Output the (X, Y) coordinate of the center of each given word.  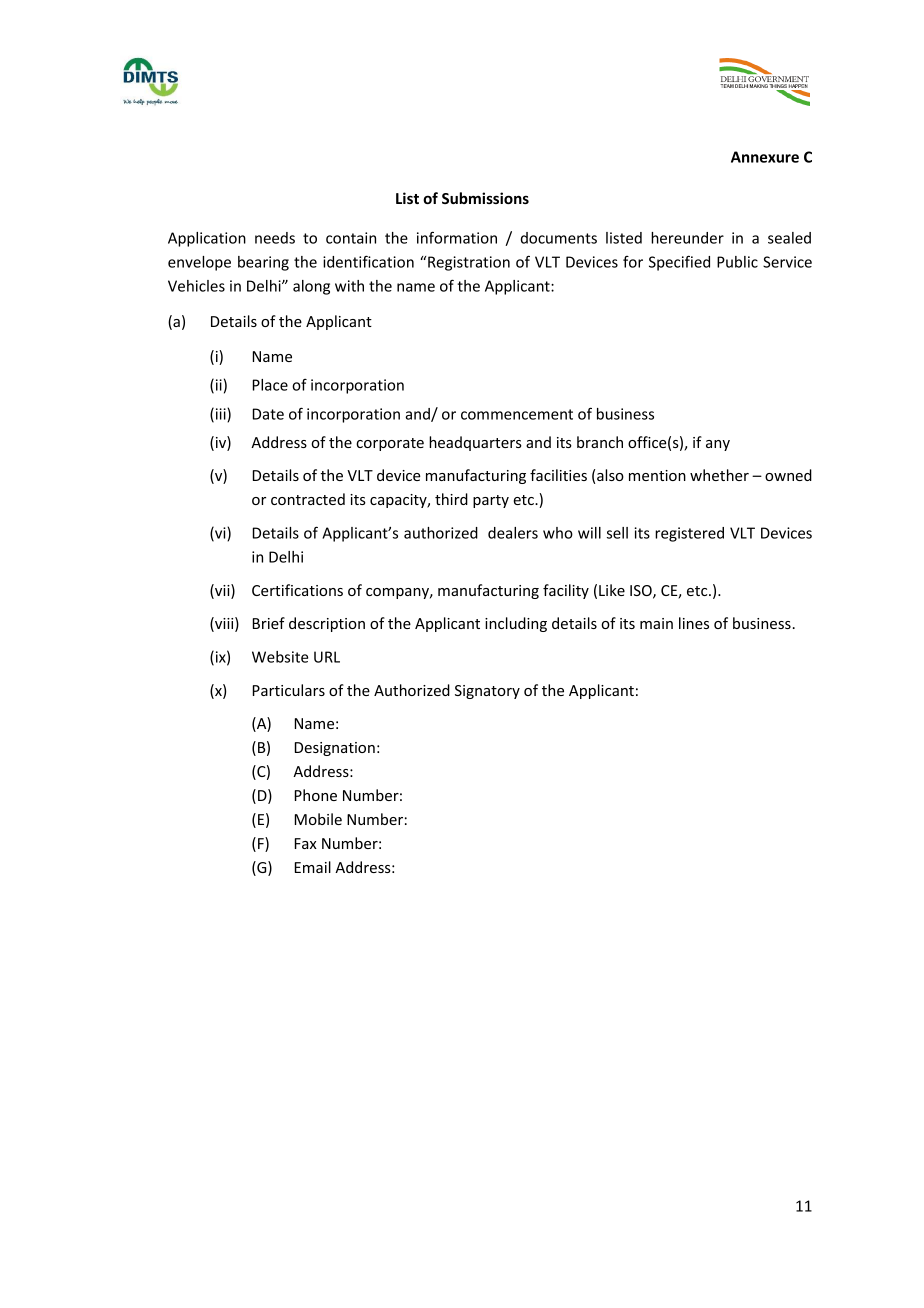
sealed (789, 238)
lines (694, 623)
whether (719, 475)
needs (275, 238)
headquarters (475, 443)
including (516, 624)
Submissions (485, 198)
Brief (269, 623)
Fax (306, 843)
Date (268, 414)
